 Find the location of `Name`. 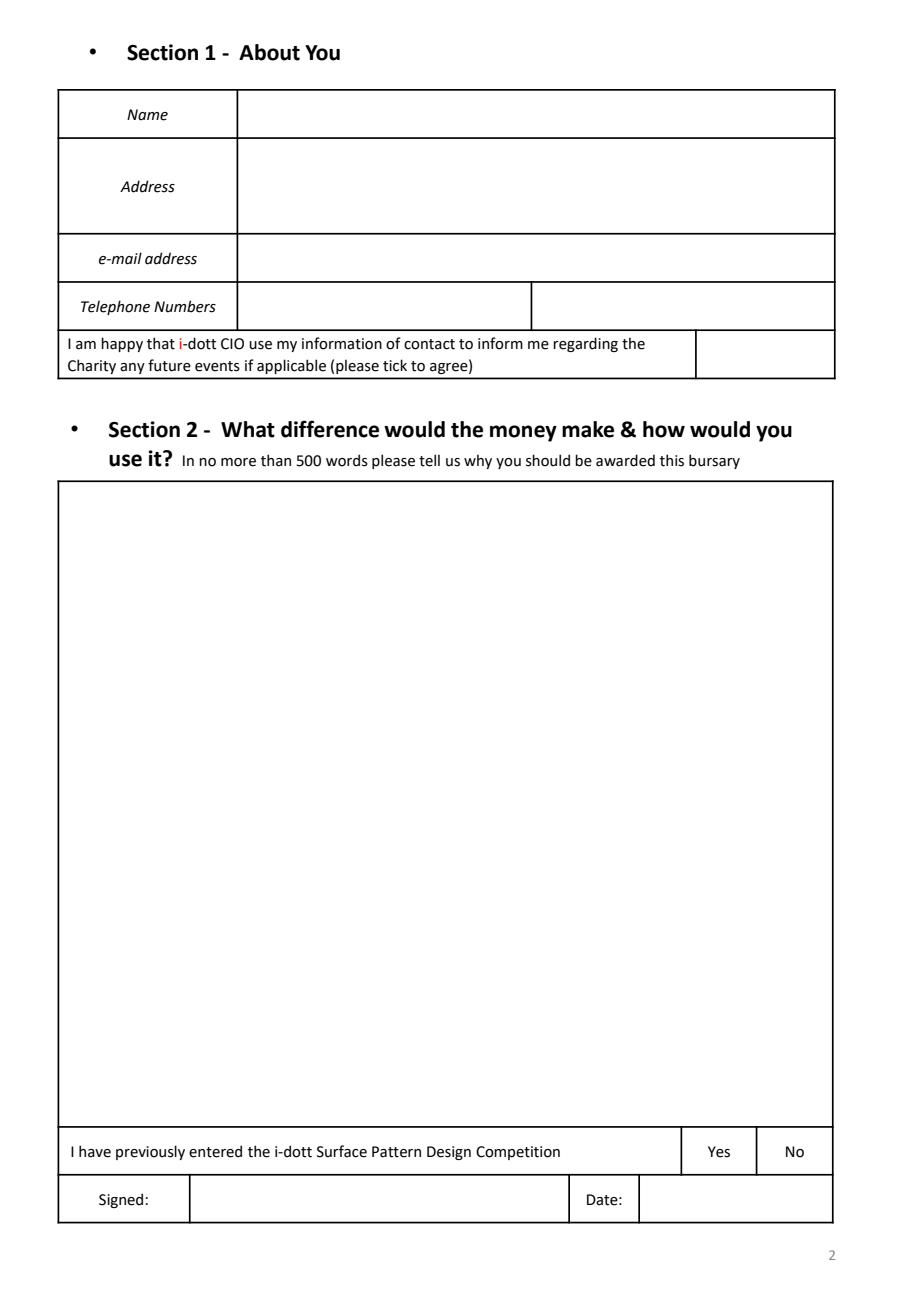

Name is located at coordinates (147, 115).
